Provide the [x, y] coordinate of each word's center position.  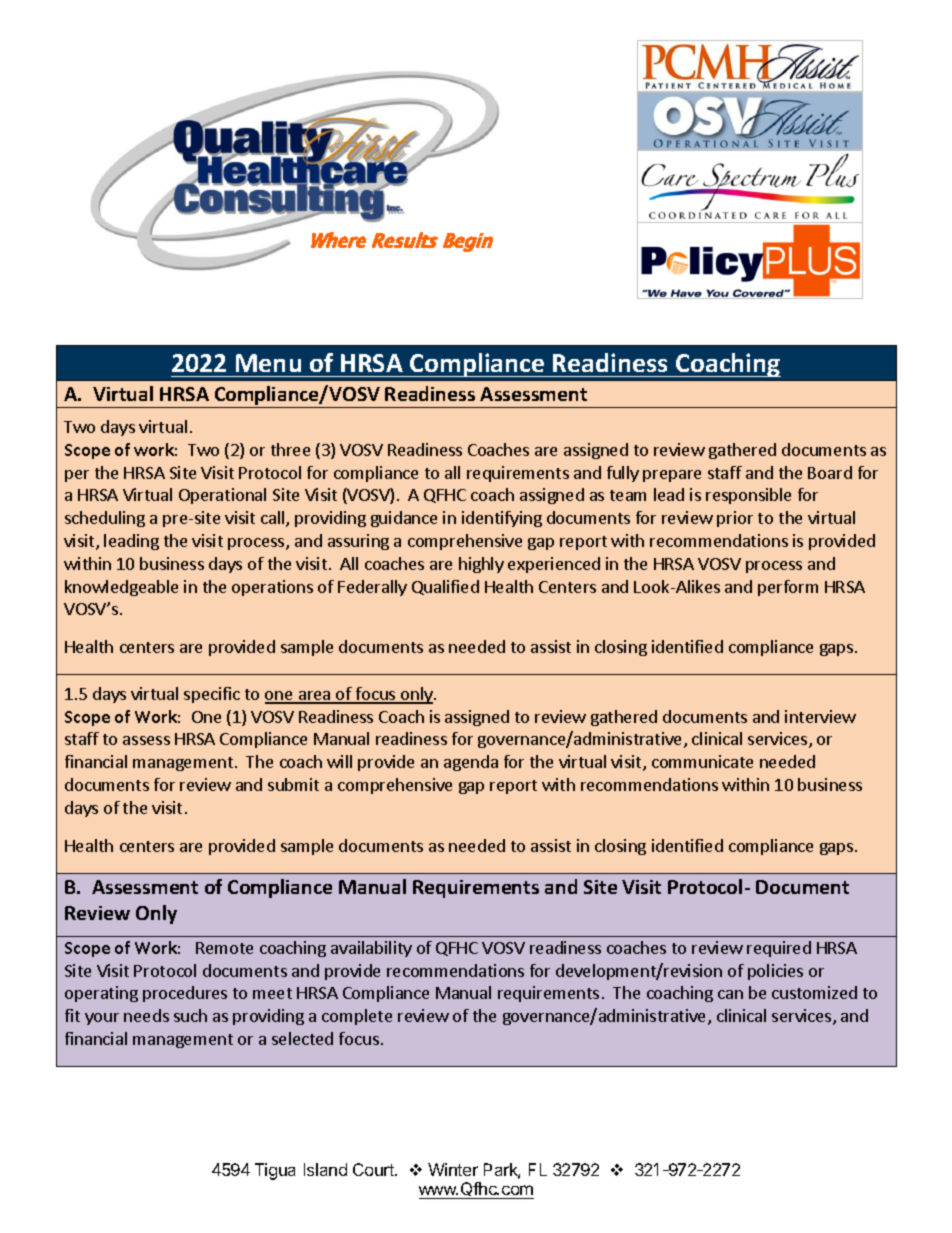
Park [502, 1171]
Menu [268, 363]
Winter [453, 1169]
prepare [672, 476]
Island [325, 1169]
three [290, 449]
